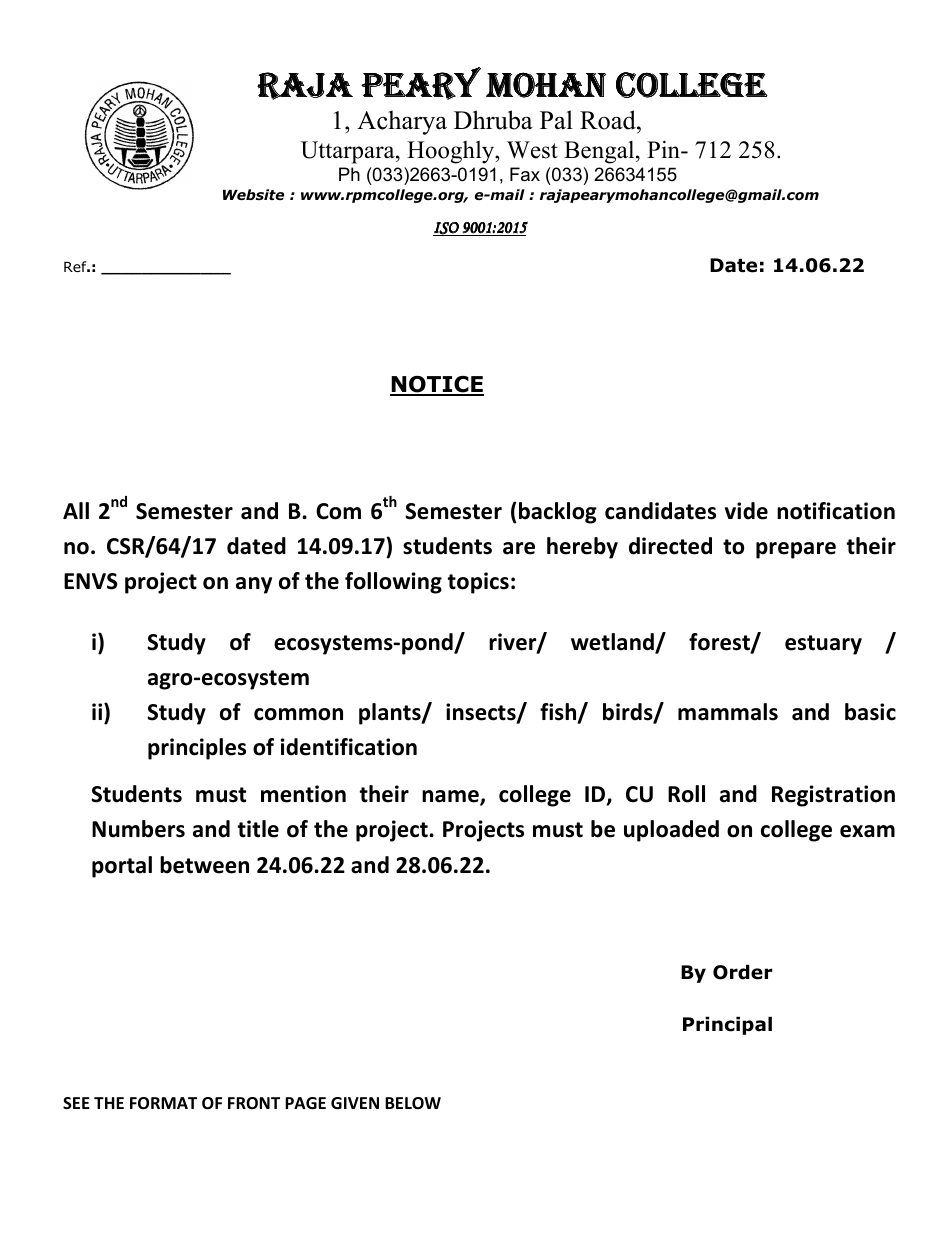  What do you see at coordinates (609, 120) in the screenshot?
I see `Road` at bounding box center [609, 120].
